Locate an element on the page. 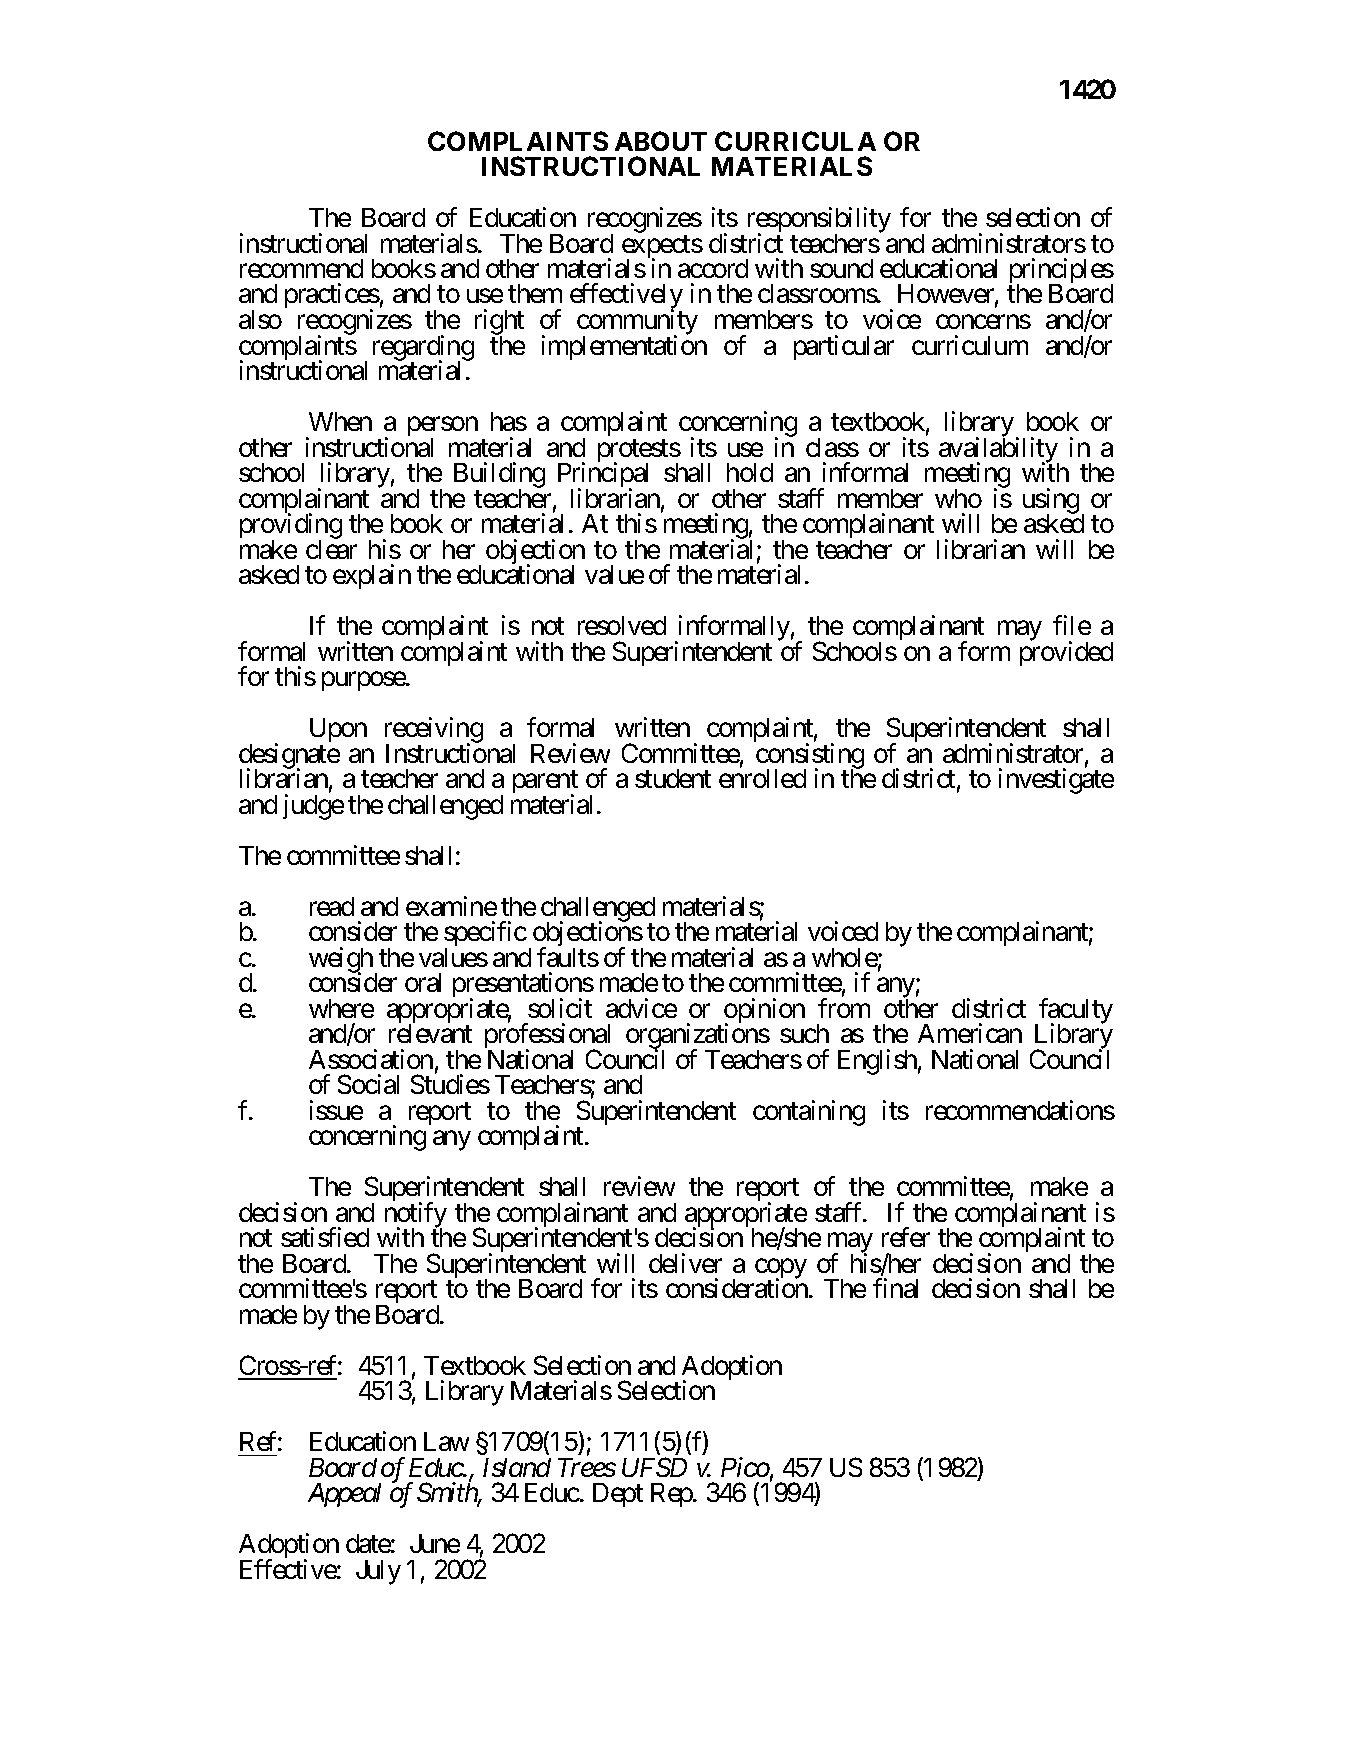 This page has width=1351, height=1749. principles is located at coordinates (1061, 272).
